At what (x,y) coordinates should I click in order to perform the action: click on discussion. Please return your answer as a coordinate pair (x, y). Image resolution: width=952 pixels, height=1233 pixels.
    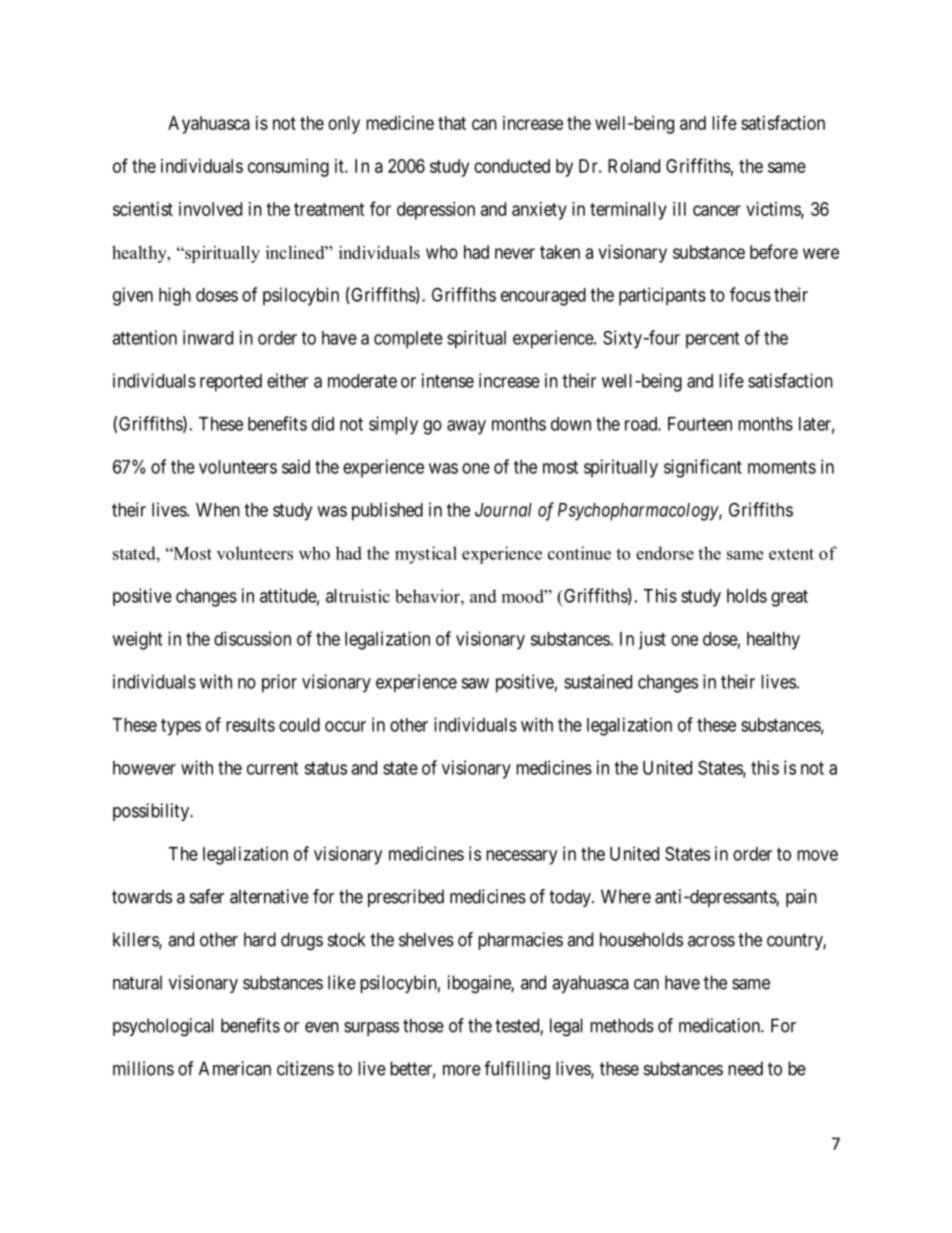
    Looking at the image, I should click on (252, 638).
